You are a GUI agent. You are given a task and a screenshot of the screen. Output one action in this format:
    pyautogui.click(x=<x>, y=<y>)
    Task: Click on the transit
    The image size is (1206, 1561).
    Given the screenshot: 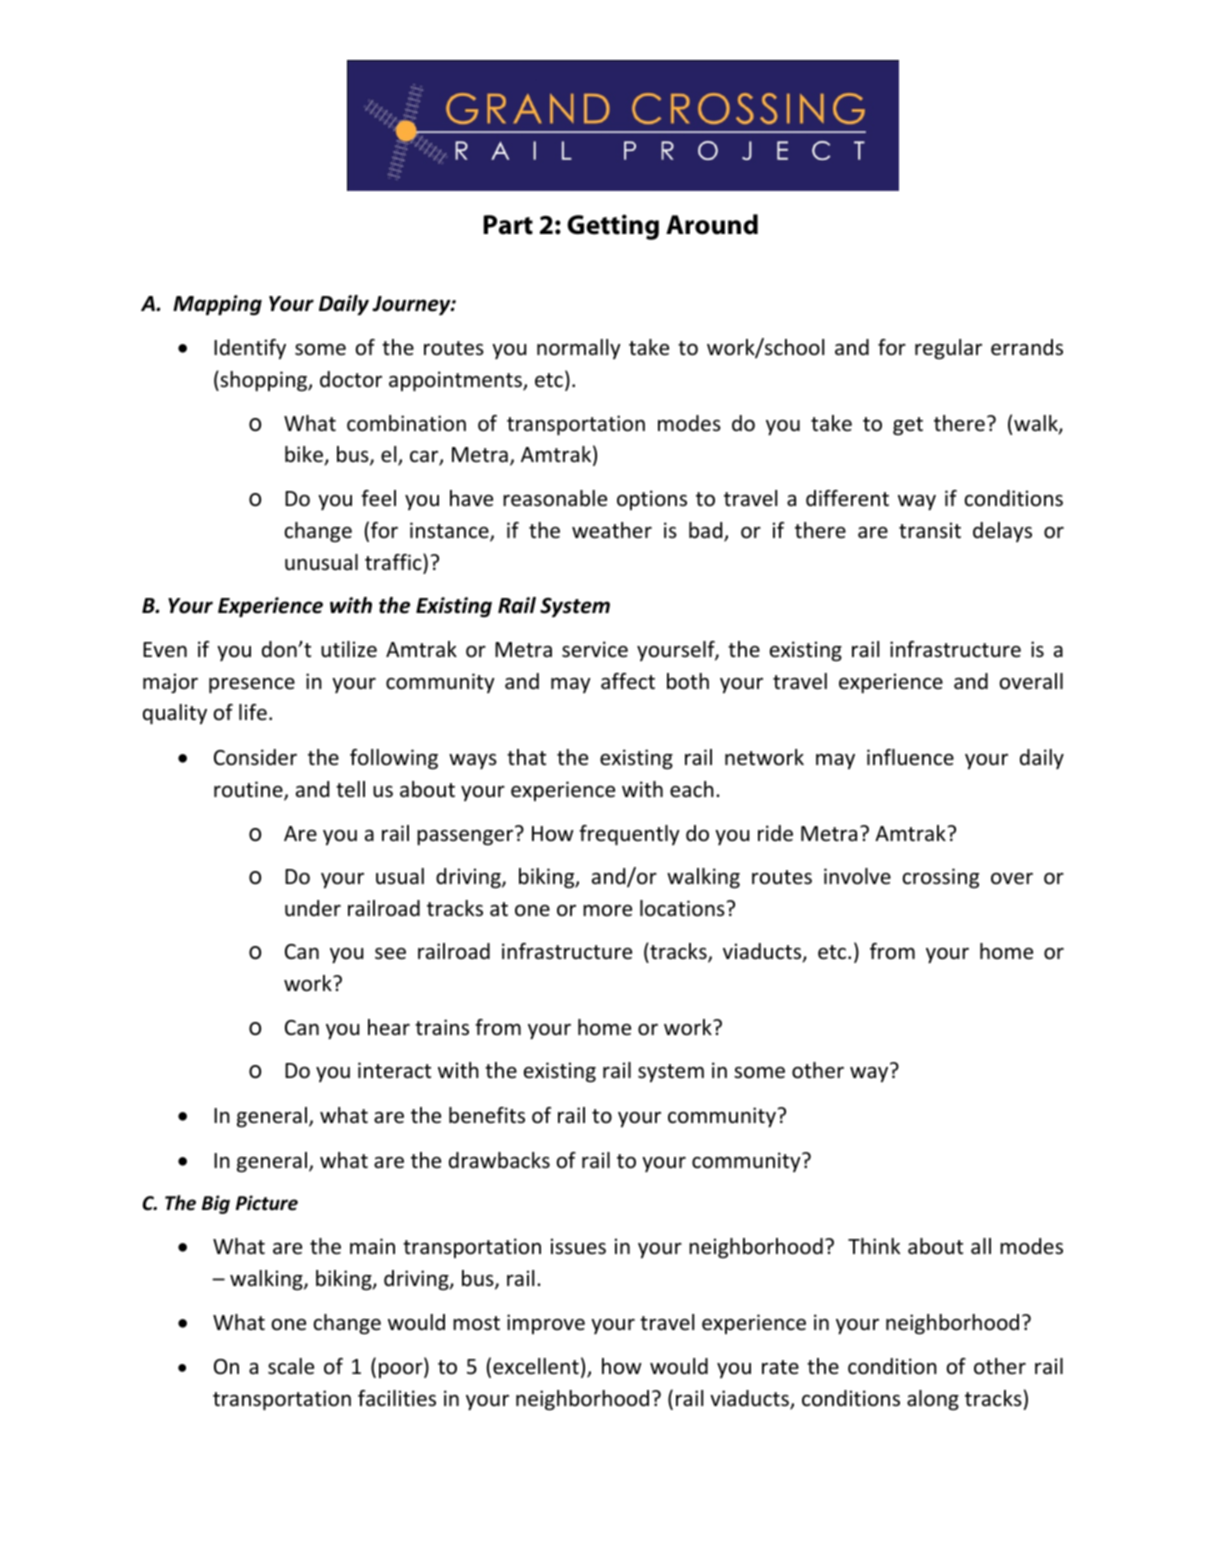 What is the action you would take?
    pyautogui.click(x=930, y=530)
